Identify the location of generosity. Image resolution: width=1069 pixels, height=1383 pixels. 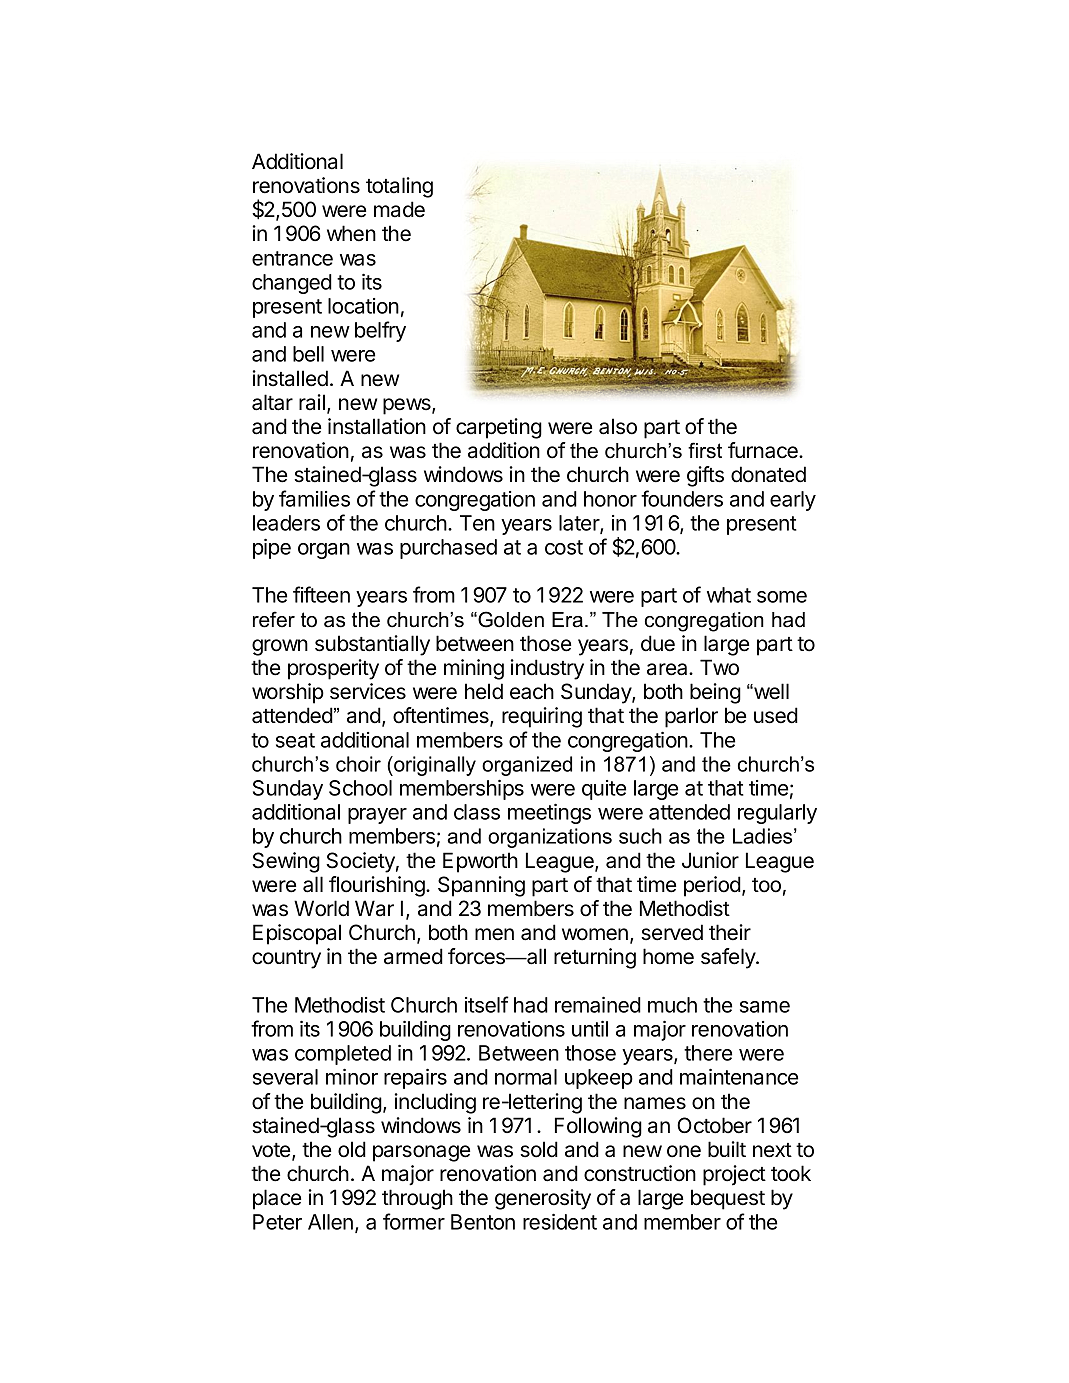
(543, 1199).
